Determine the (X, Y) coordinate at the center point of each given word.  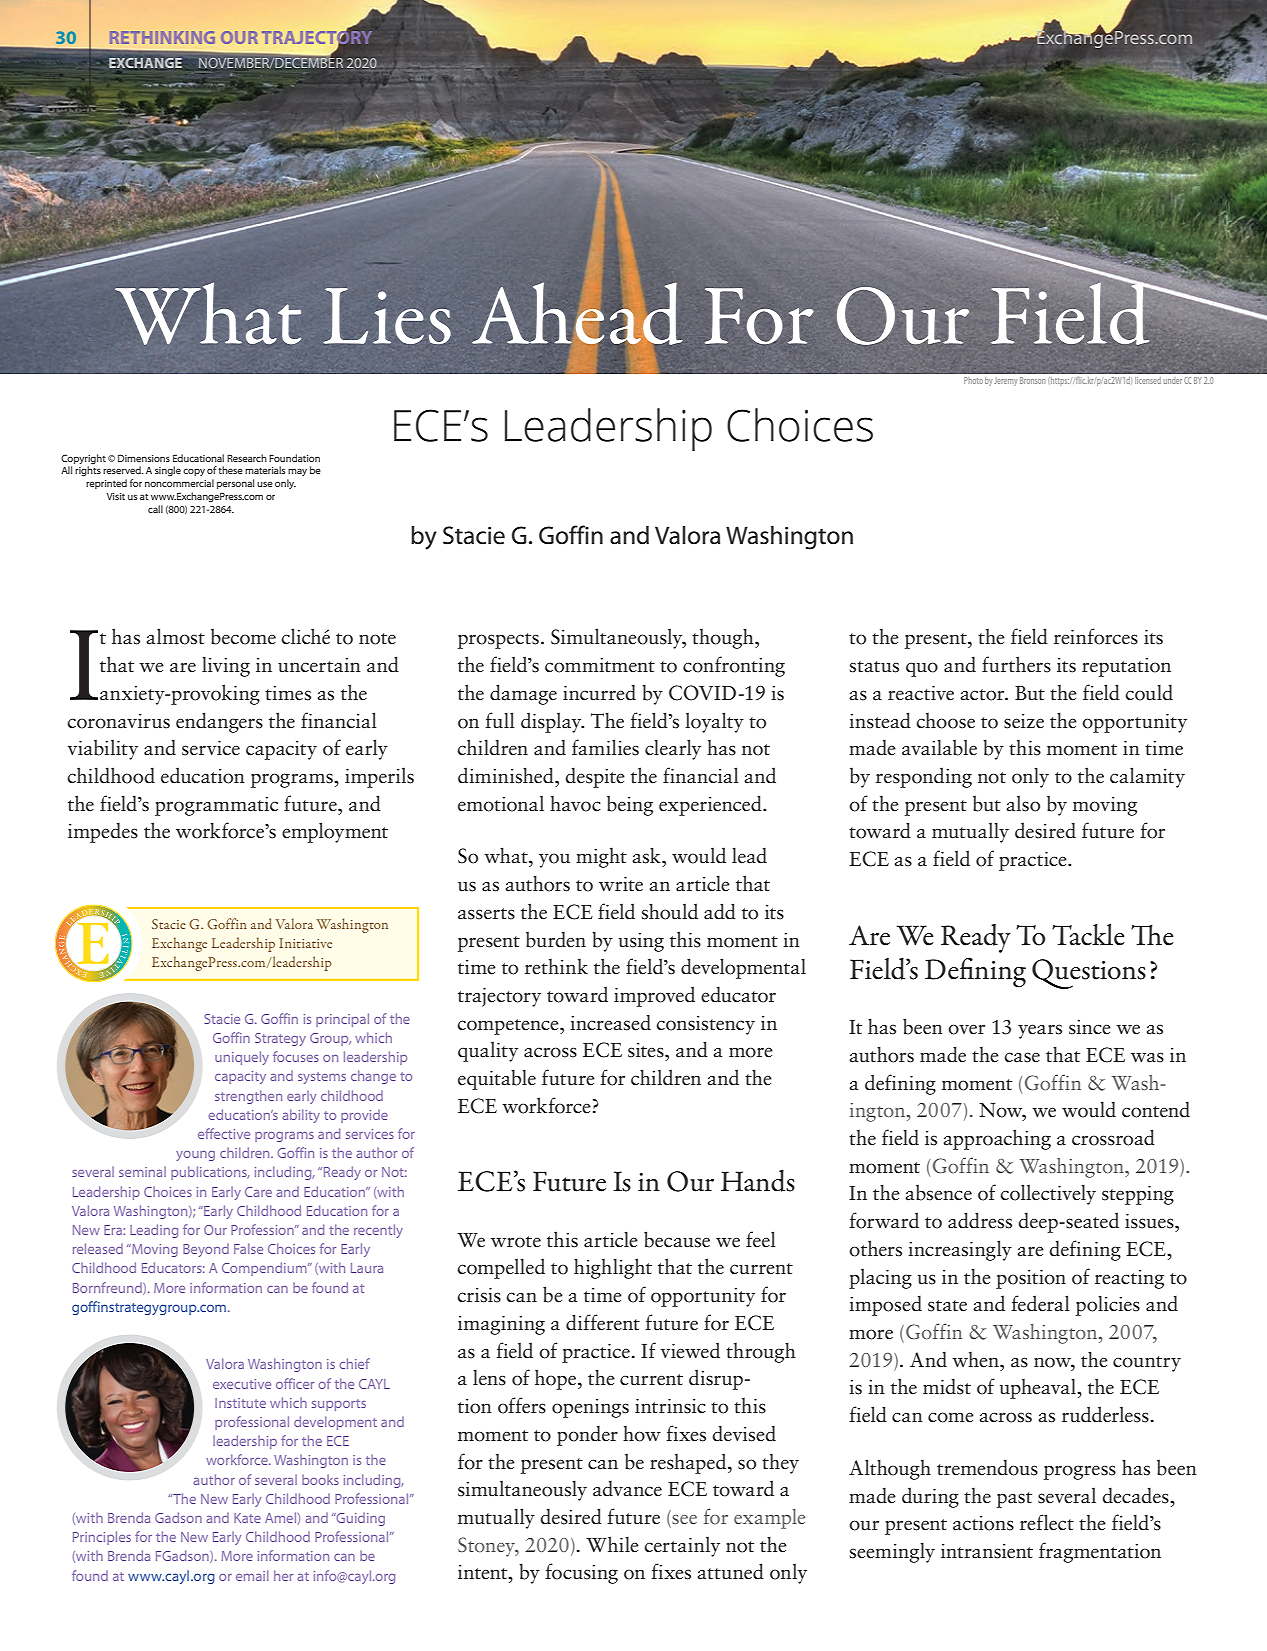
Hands (758, 1181)
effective (224, 1133)
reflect (1047, 1522)
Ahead (577, 313)
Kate (247, 1518)
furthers (1016, 664)
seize (1024, 721)
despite (595, 778)
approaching (997, 1139)
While (612, 1544)
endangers (219, 722)
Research (247, 458)
